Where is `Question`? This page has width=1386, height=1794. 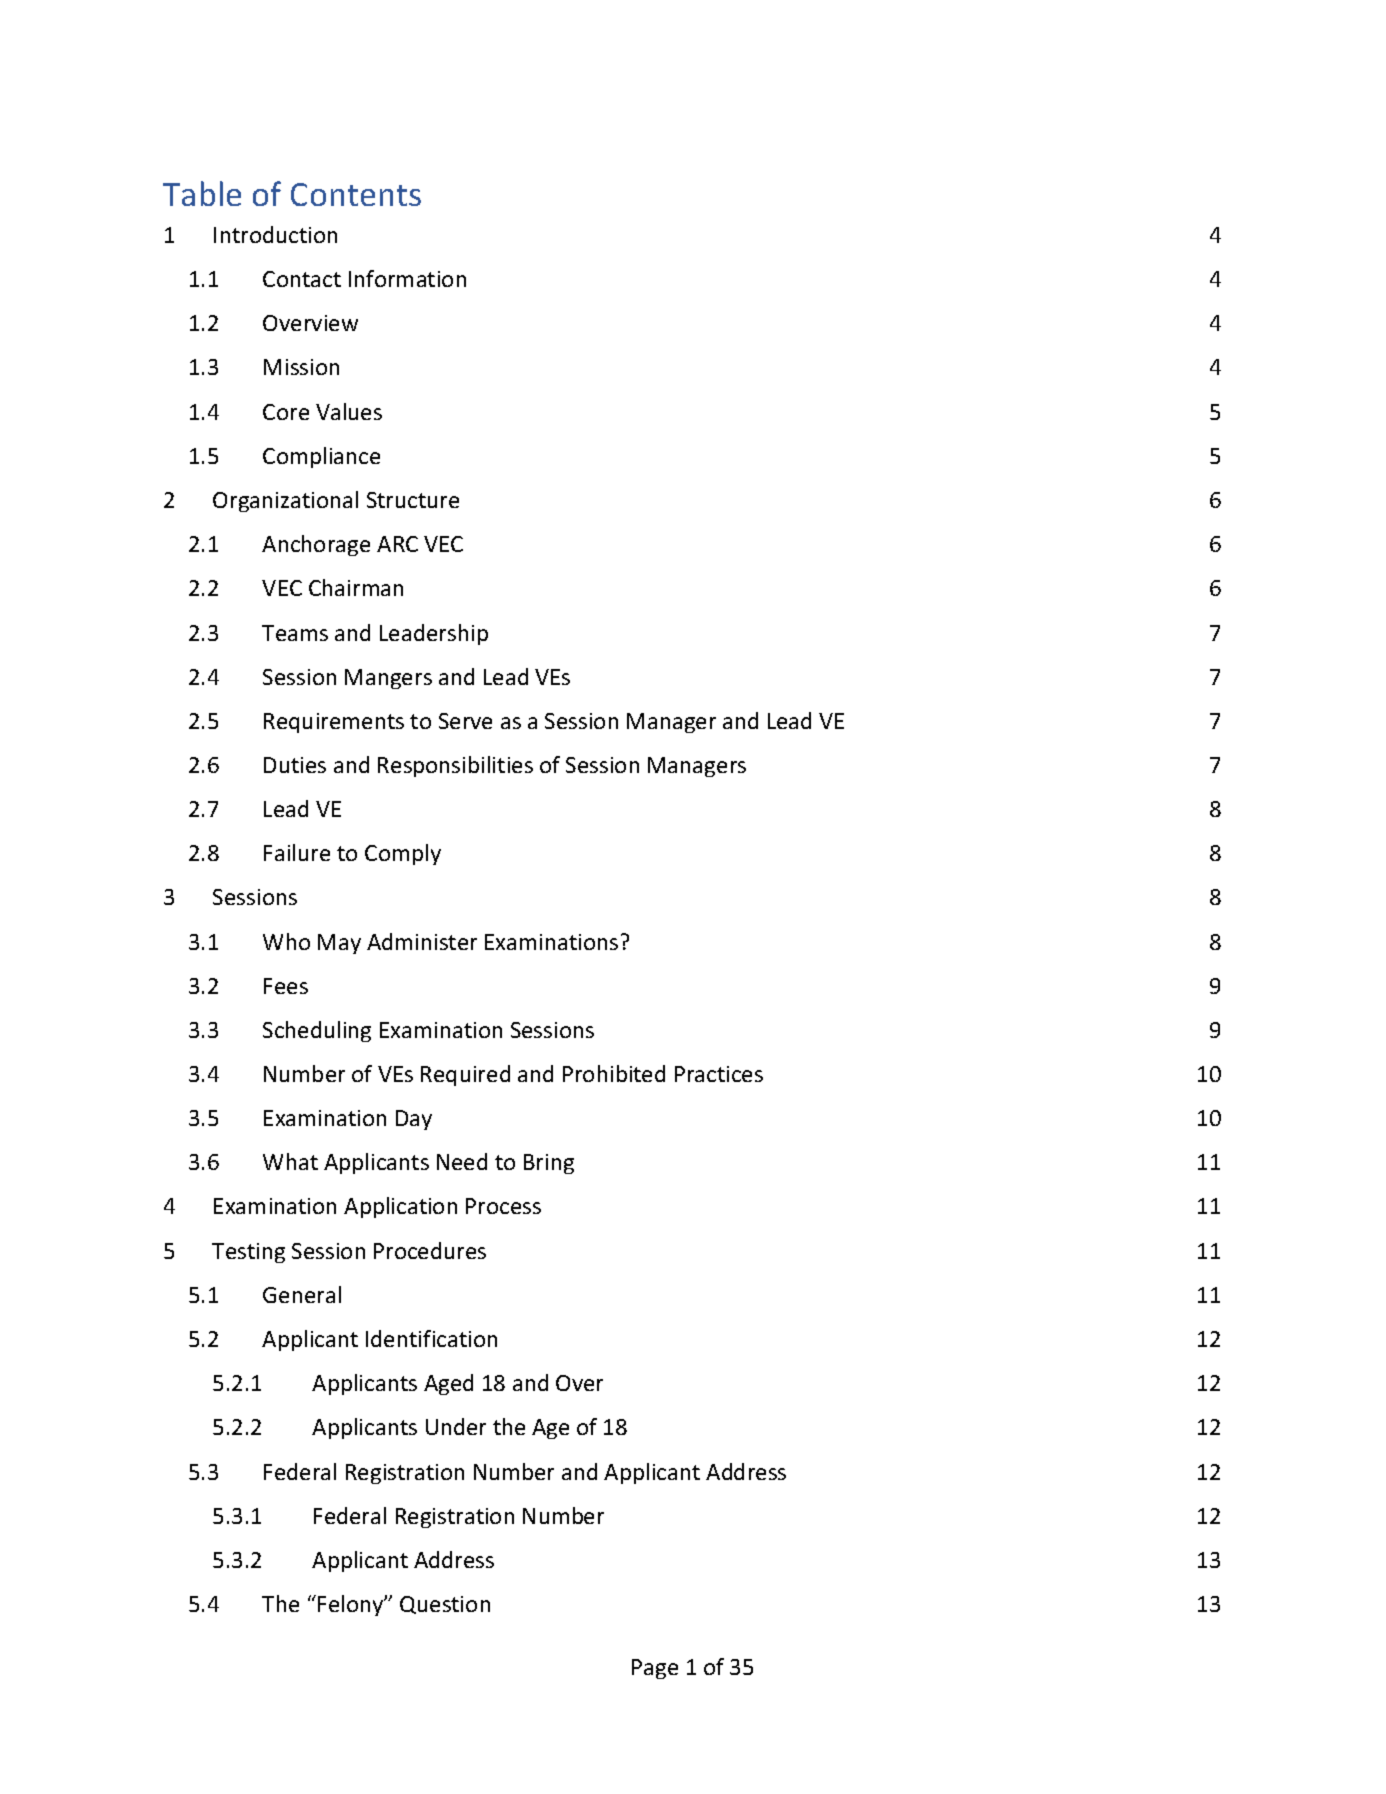 Question is located at coordinates (445, 1605).
